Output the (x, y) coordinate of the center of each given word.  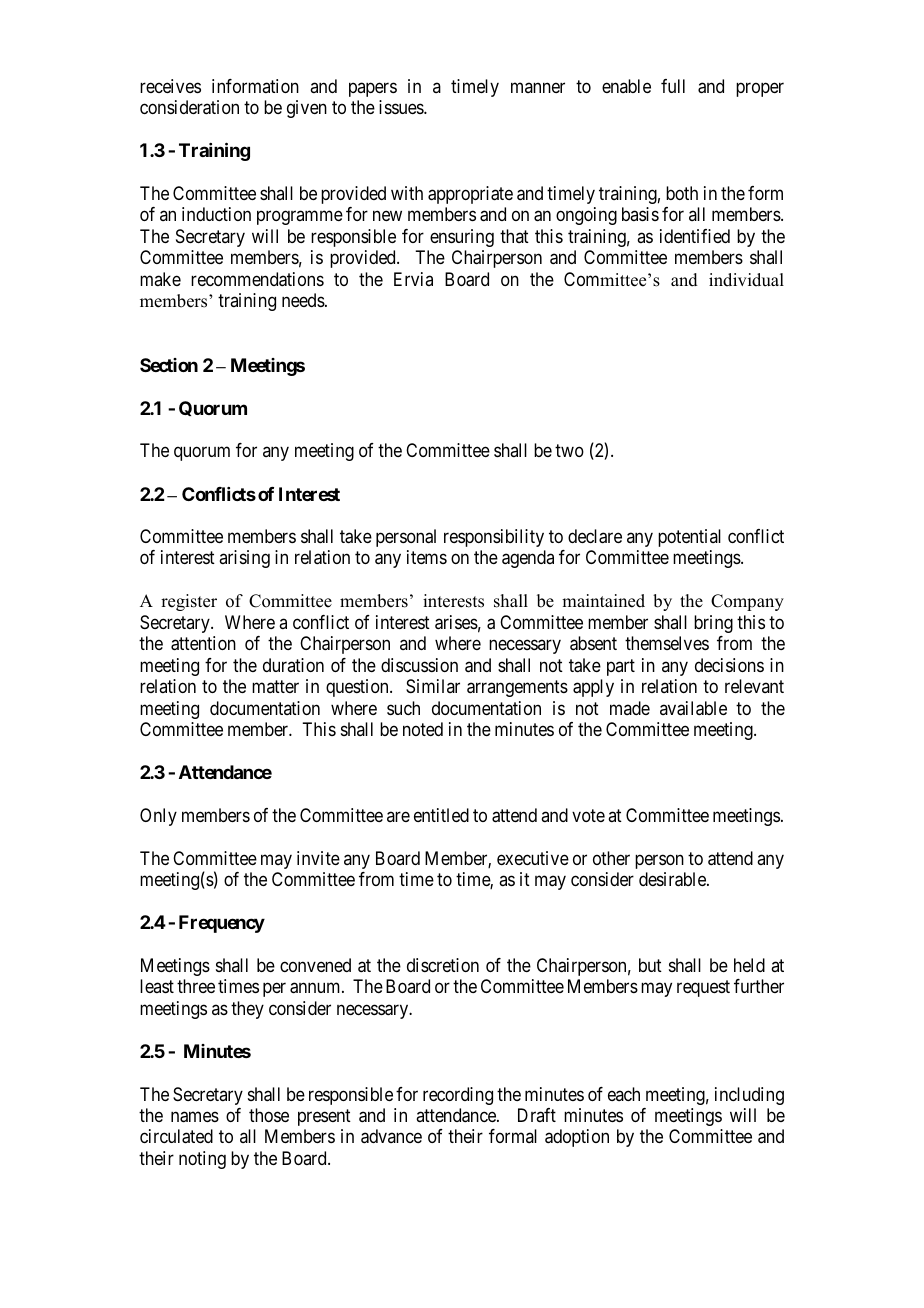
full (673, 86)
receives (170, 86)
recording (458, 1096)
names (195, 1117)
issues (402, 107)
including (749, 1096)
